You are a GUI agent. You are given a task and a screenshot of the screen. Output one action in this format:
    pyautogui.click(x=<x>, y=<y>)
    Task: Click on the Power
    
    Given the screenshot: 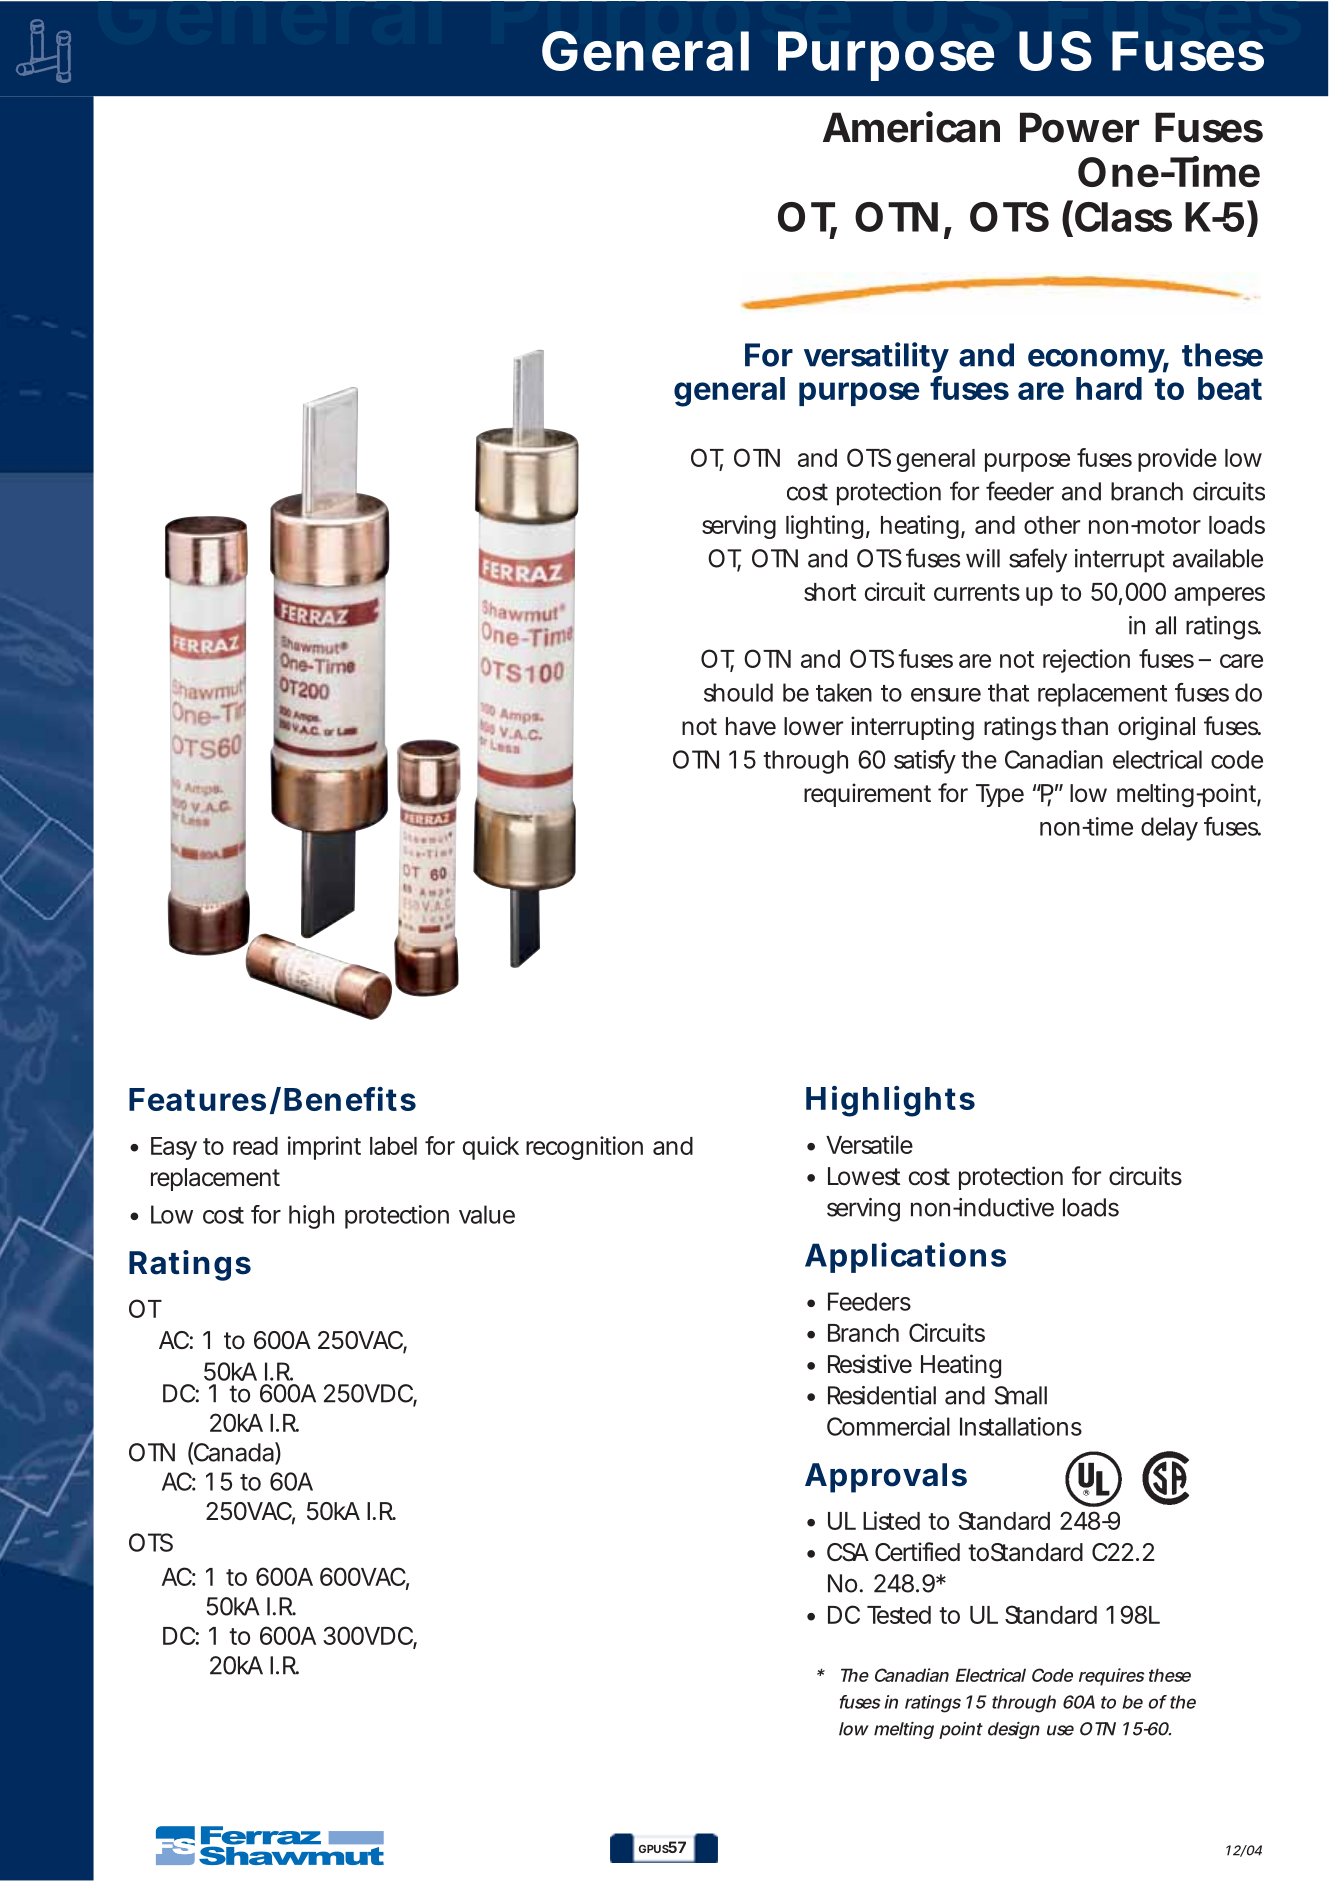 What is the action you would take?
    pyautogui.click(x=1079, y=127)
